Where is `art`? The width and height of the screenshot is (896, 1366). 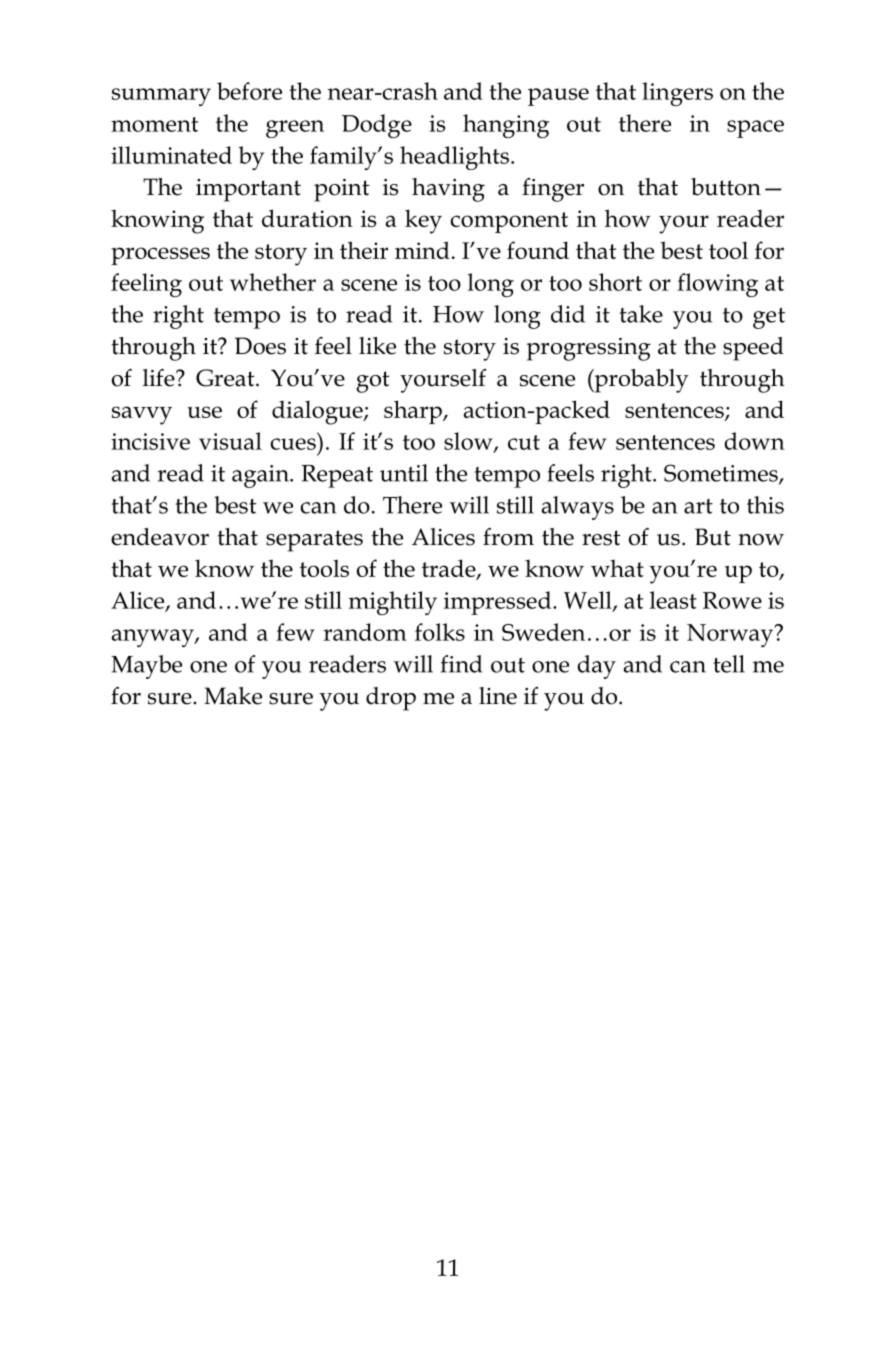
art is located at coordinates (698, 506).
